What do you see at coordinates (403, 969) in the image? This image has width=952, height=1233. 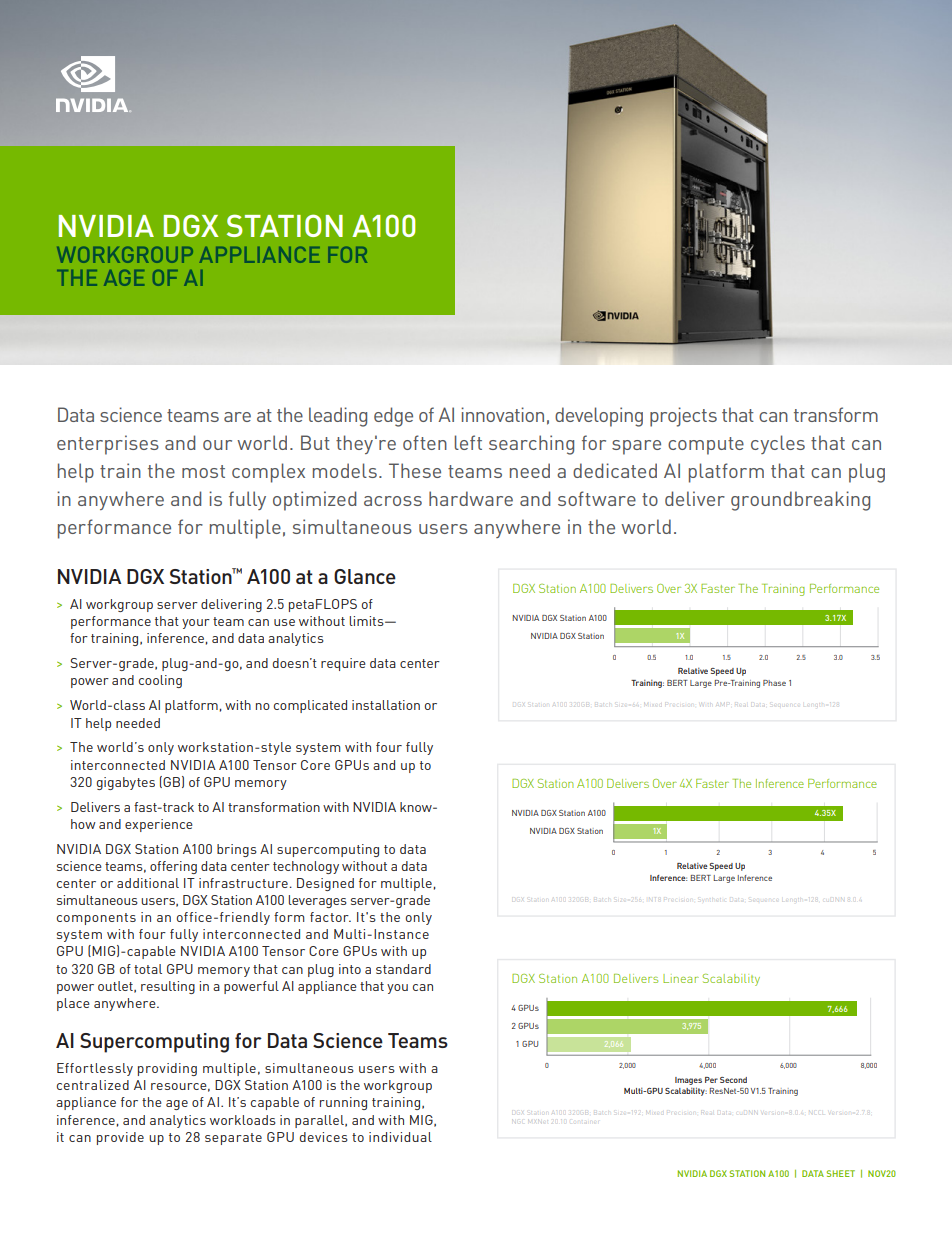 I see `standard` at bounding box center [403, 969].
